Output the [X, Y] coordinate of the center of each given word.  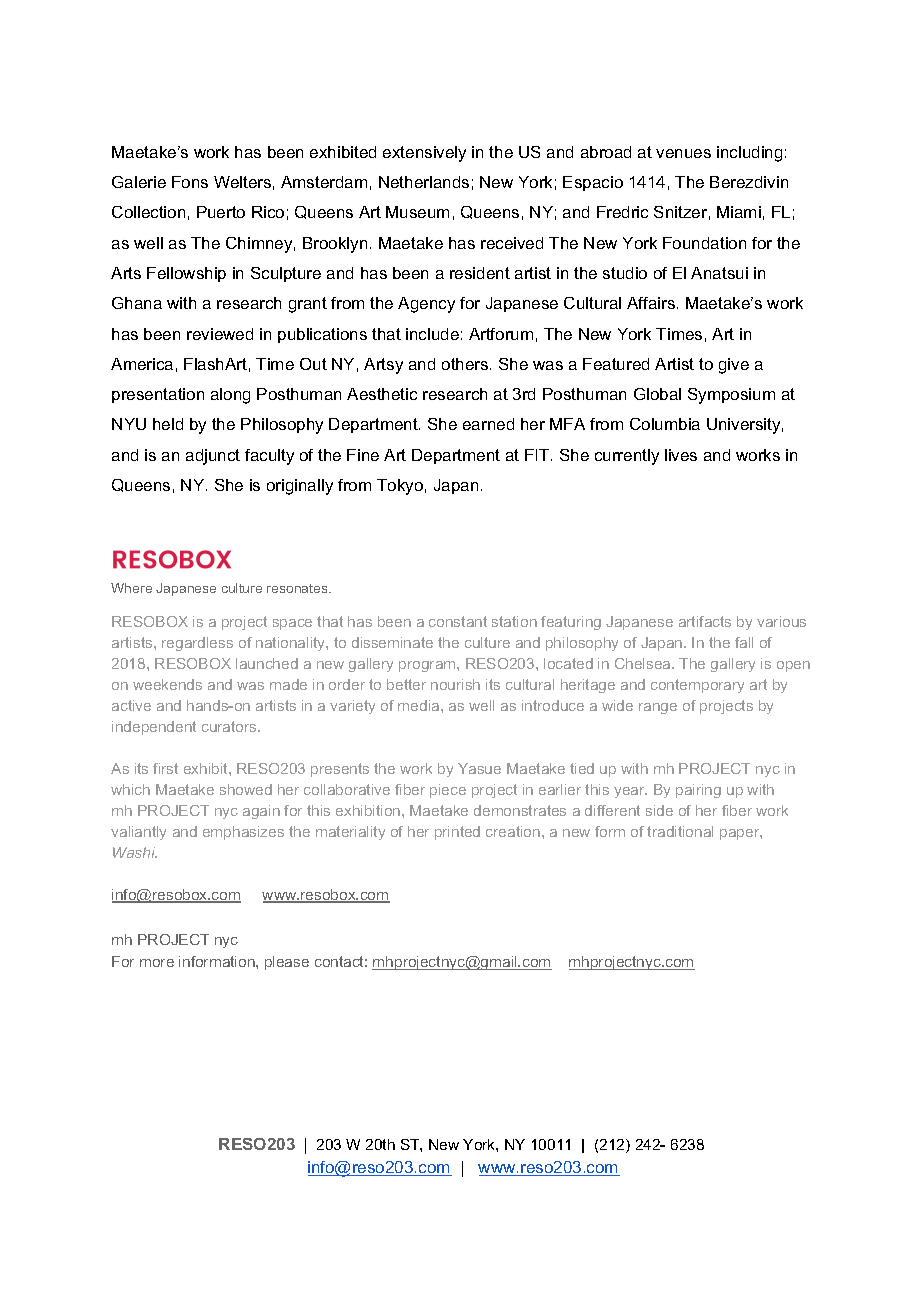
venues [683, 153]
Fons [190, 182]
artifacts [705, 621]
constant [458, 621]
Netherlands [424, 182]
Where [131, 588]
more [157, 963]
